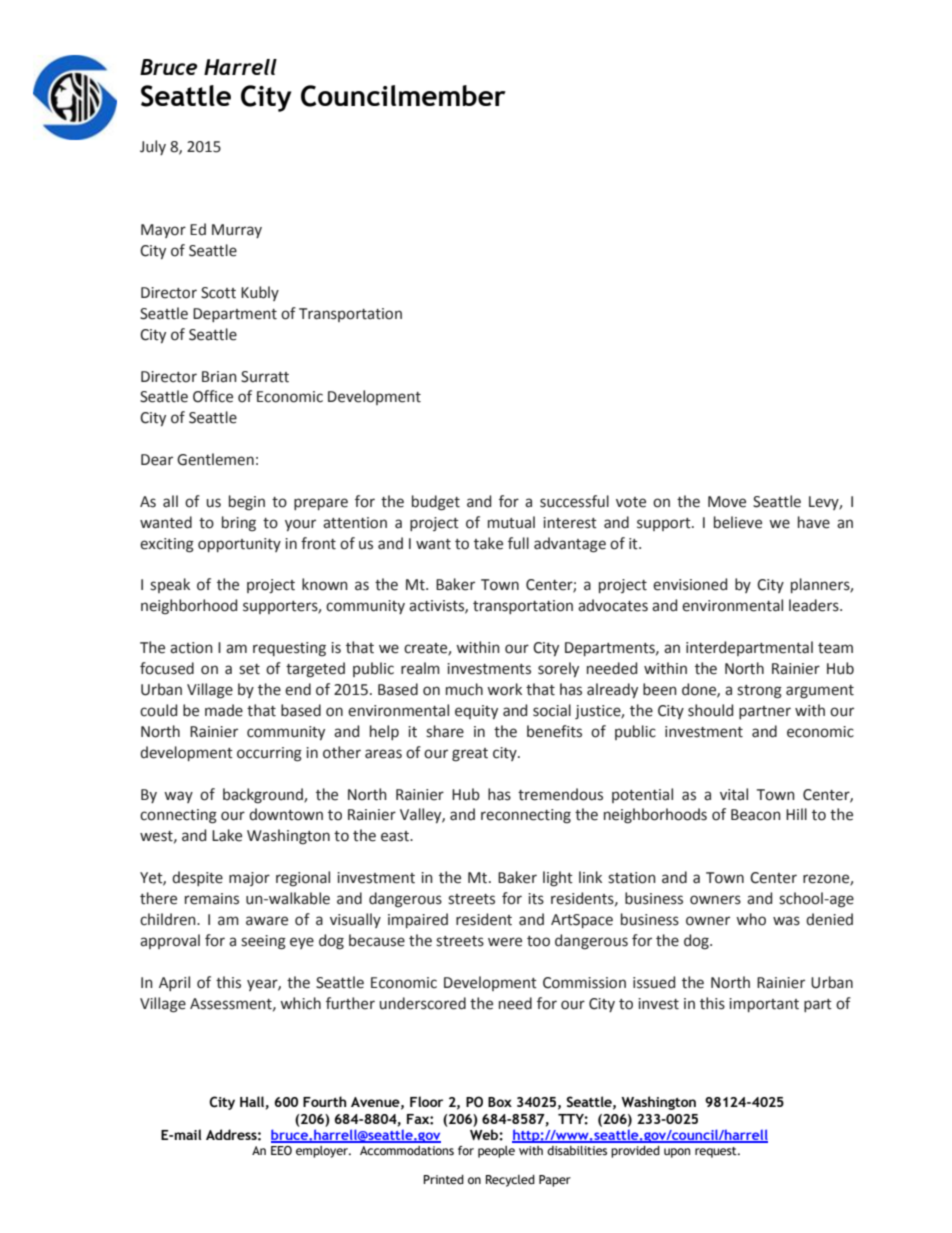  Describe the element at coordinates (727, 502) in the screenshot. I see `Move` at that location.
